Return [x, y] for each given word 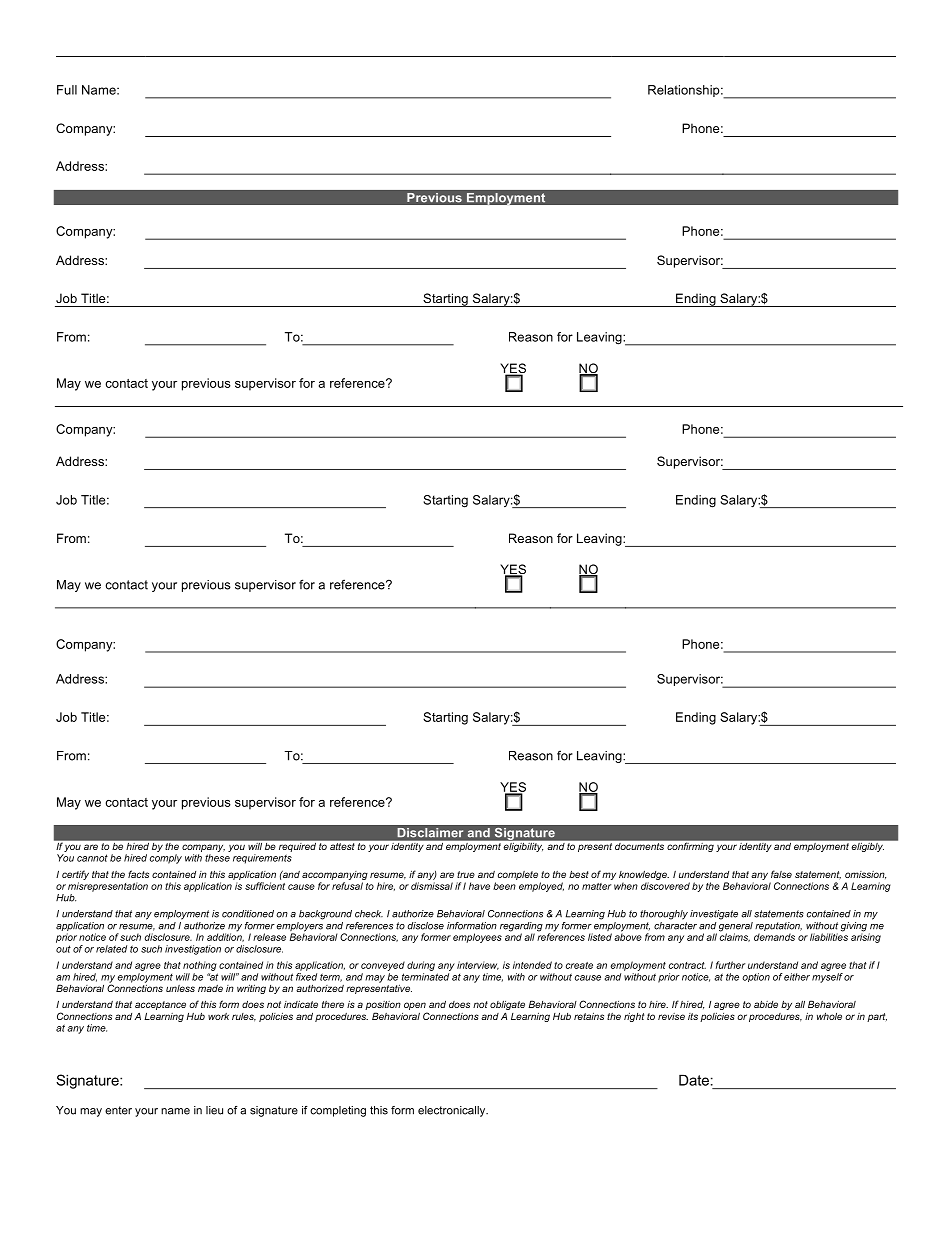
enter [118, 1110]
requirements [262, 859]
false [781, 874]
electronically [453, 1111]
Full [67, 90]
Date [694, 1080]
